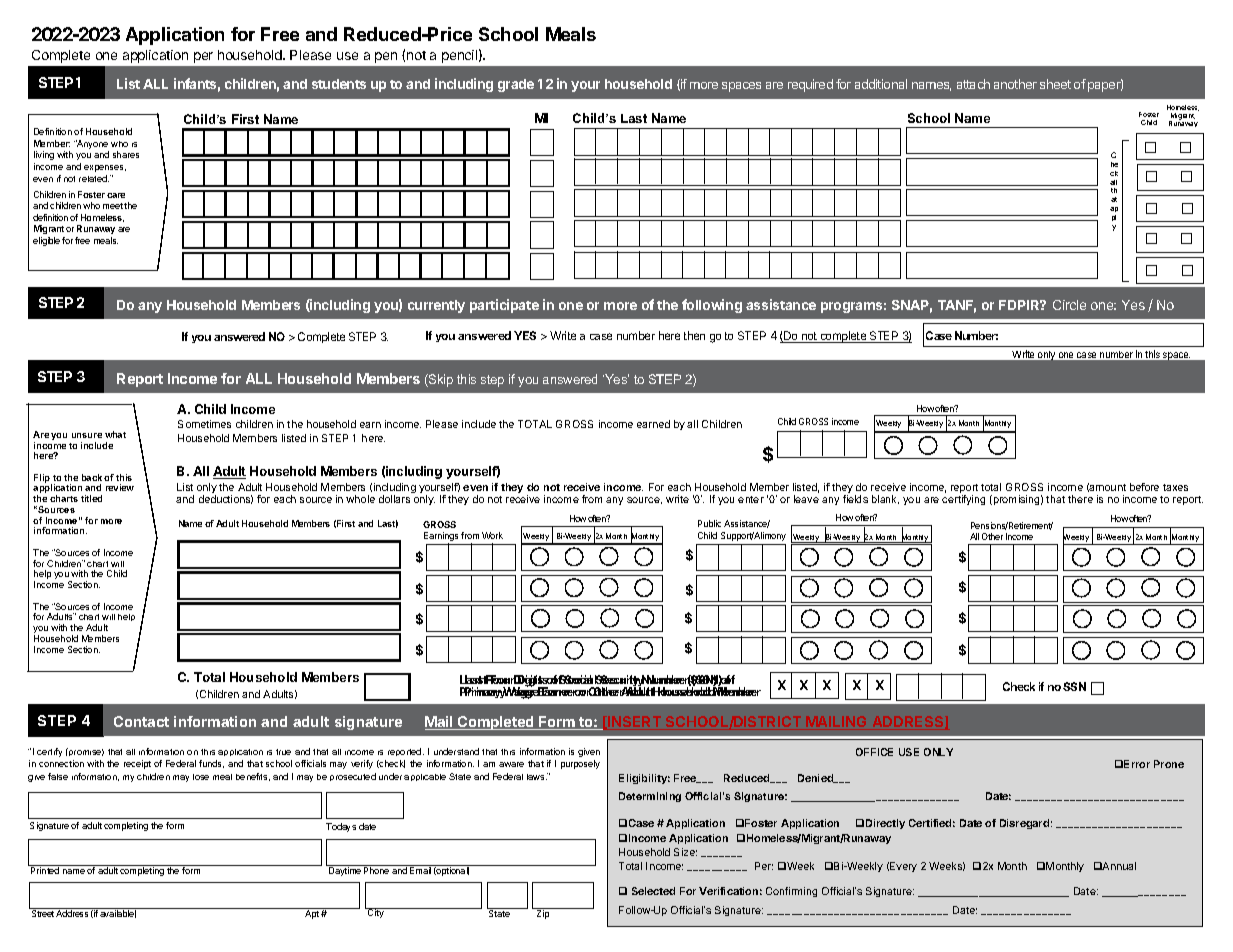  I want to click on eligible, so click(46, 241).
